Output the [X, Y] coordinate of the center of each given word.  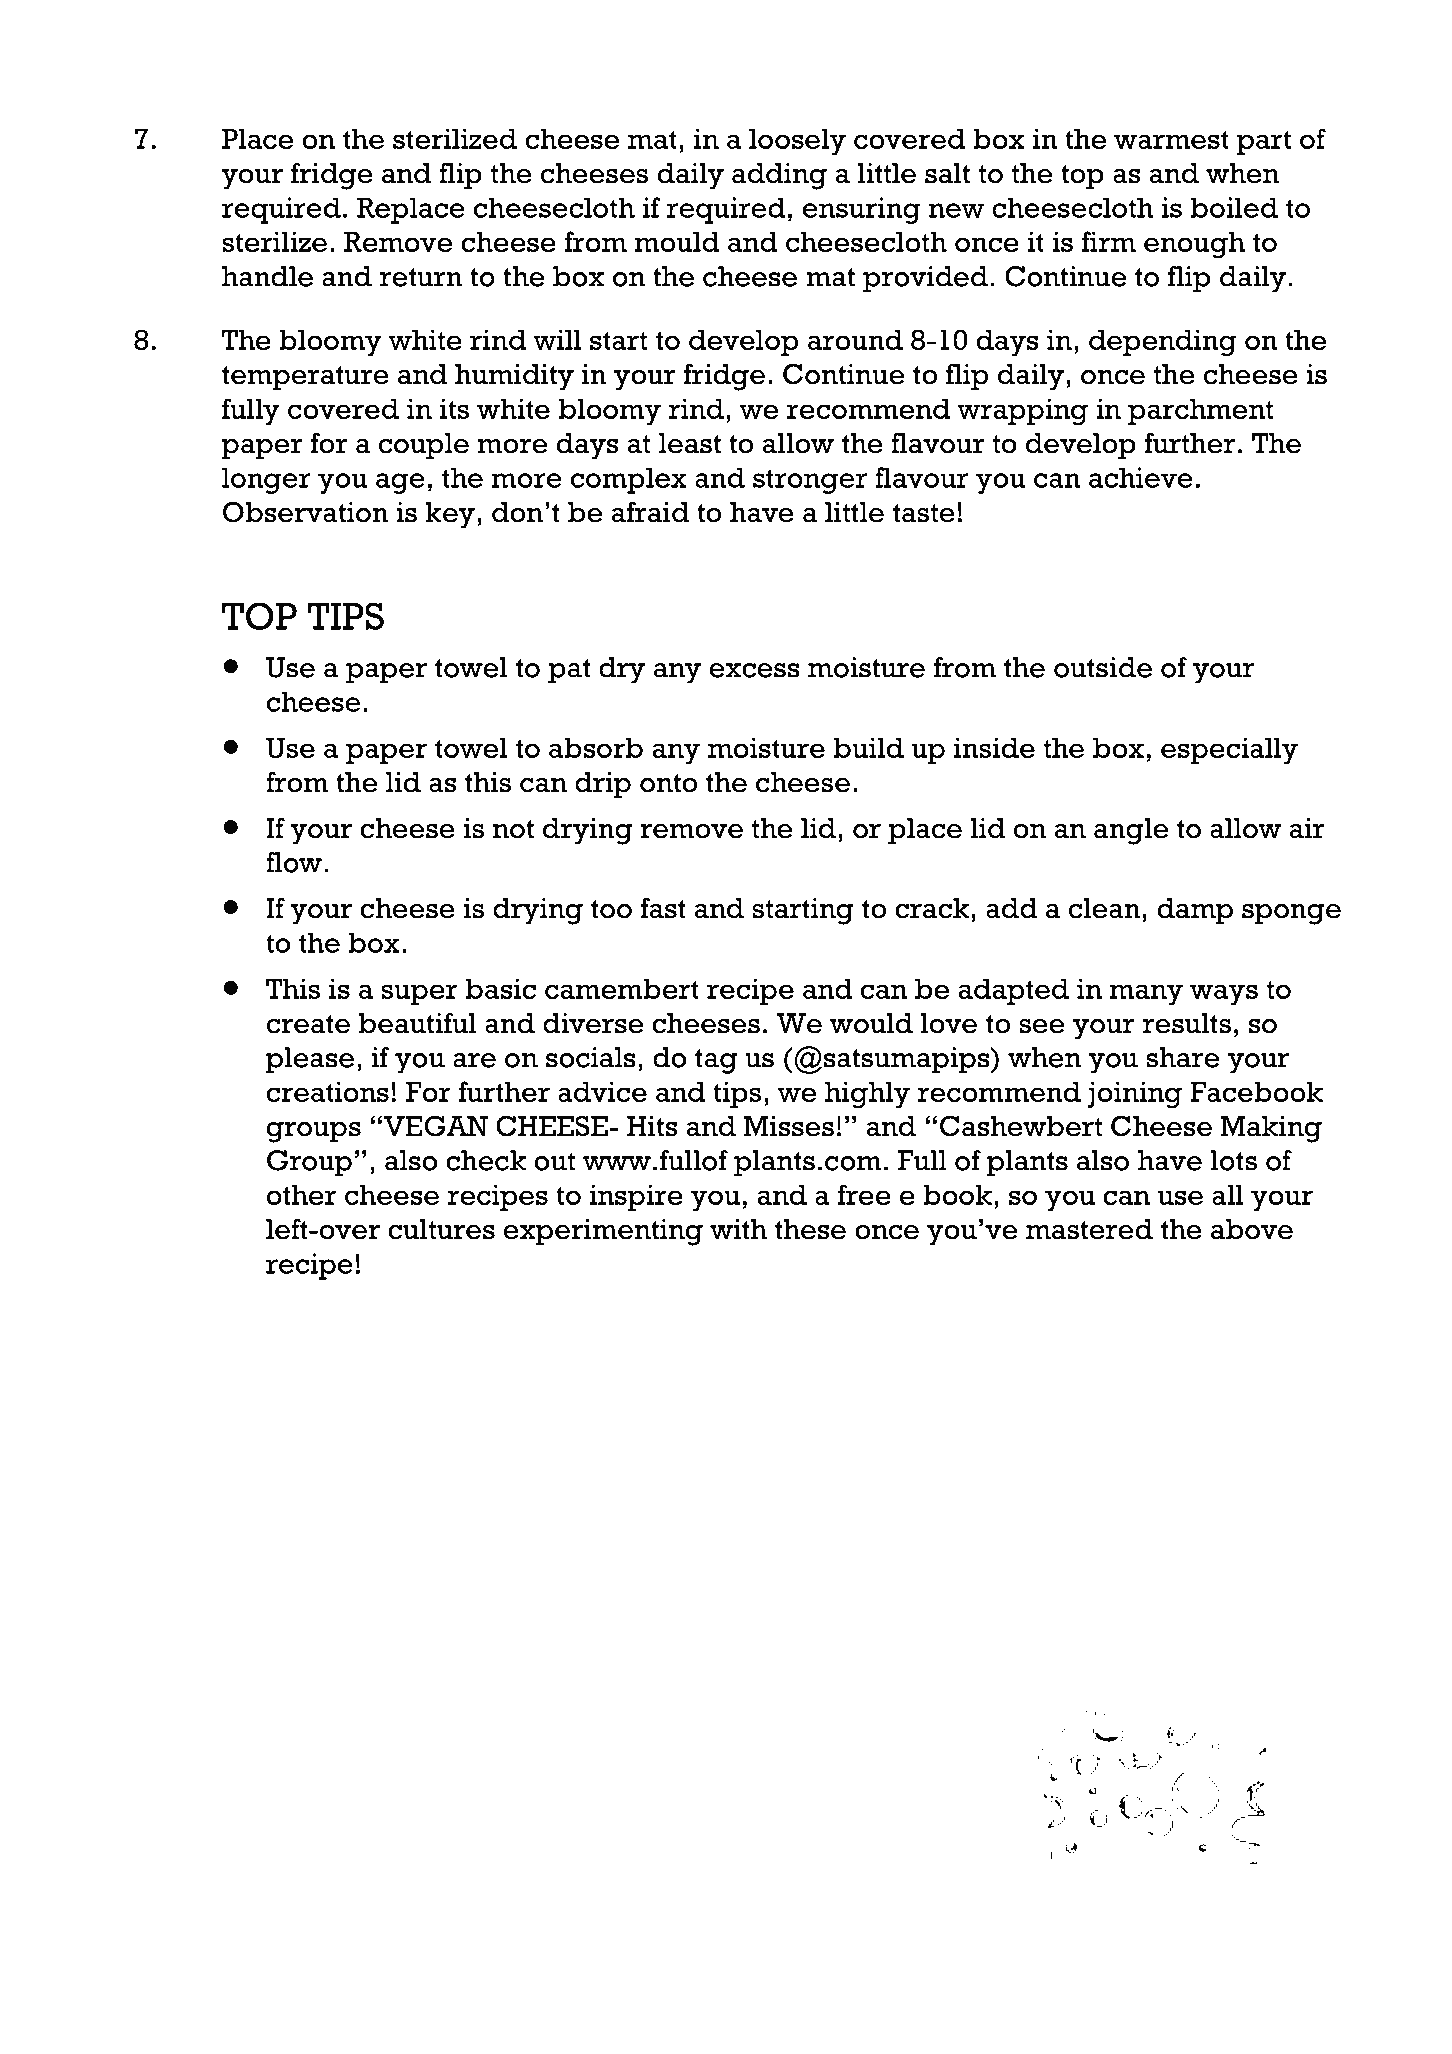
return [421, 277]
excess [754, 670]
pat [569, 671]
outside [1103, 667]
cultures [441, 1229]
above [1252, 1229]
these [810, 1229]
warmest [1171, 139]
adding [779, 176]
